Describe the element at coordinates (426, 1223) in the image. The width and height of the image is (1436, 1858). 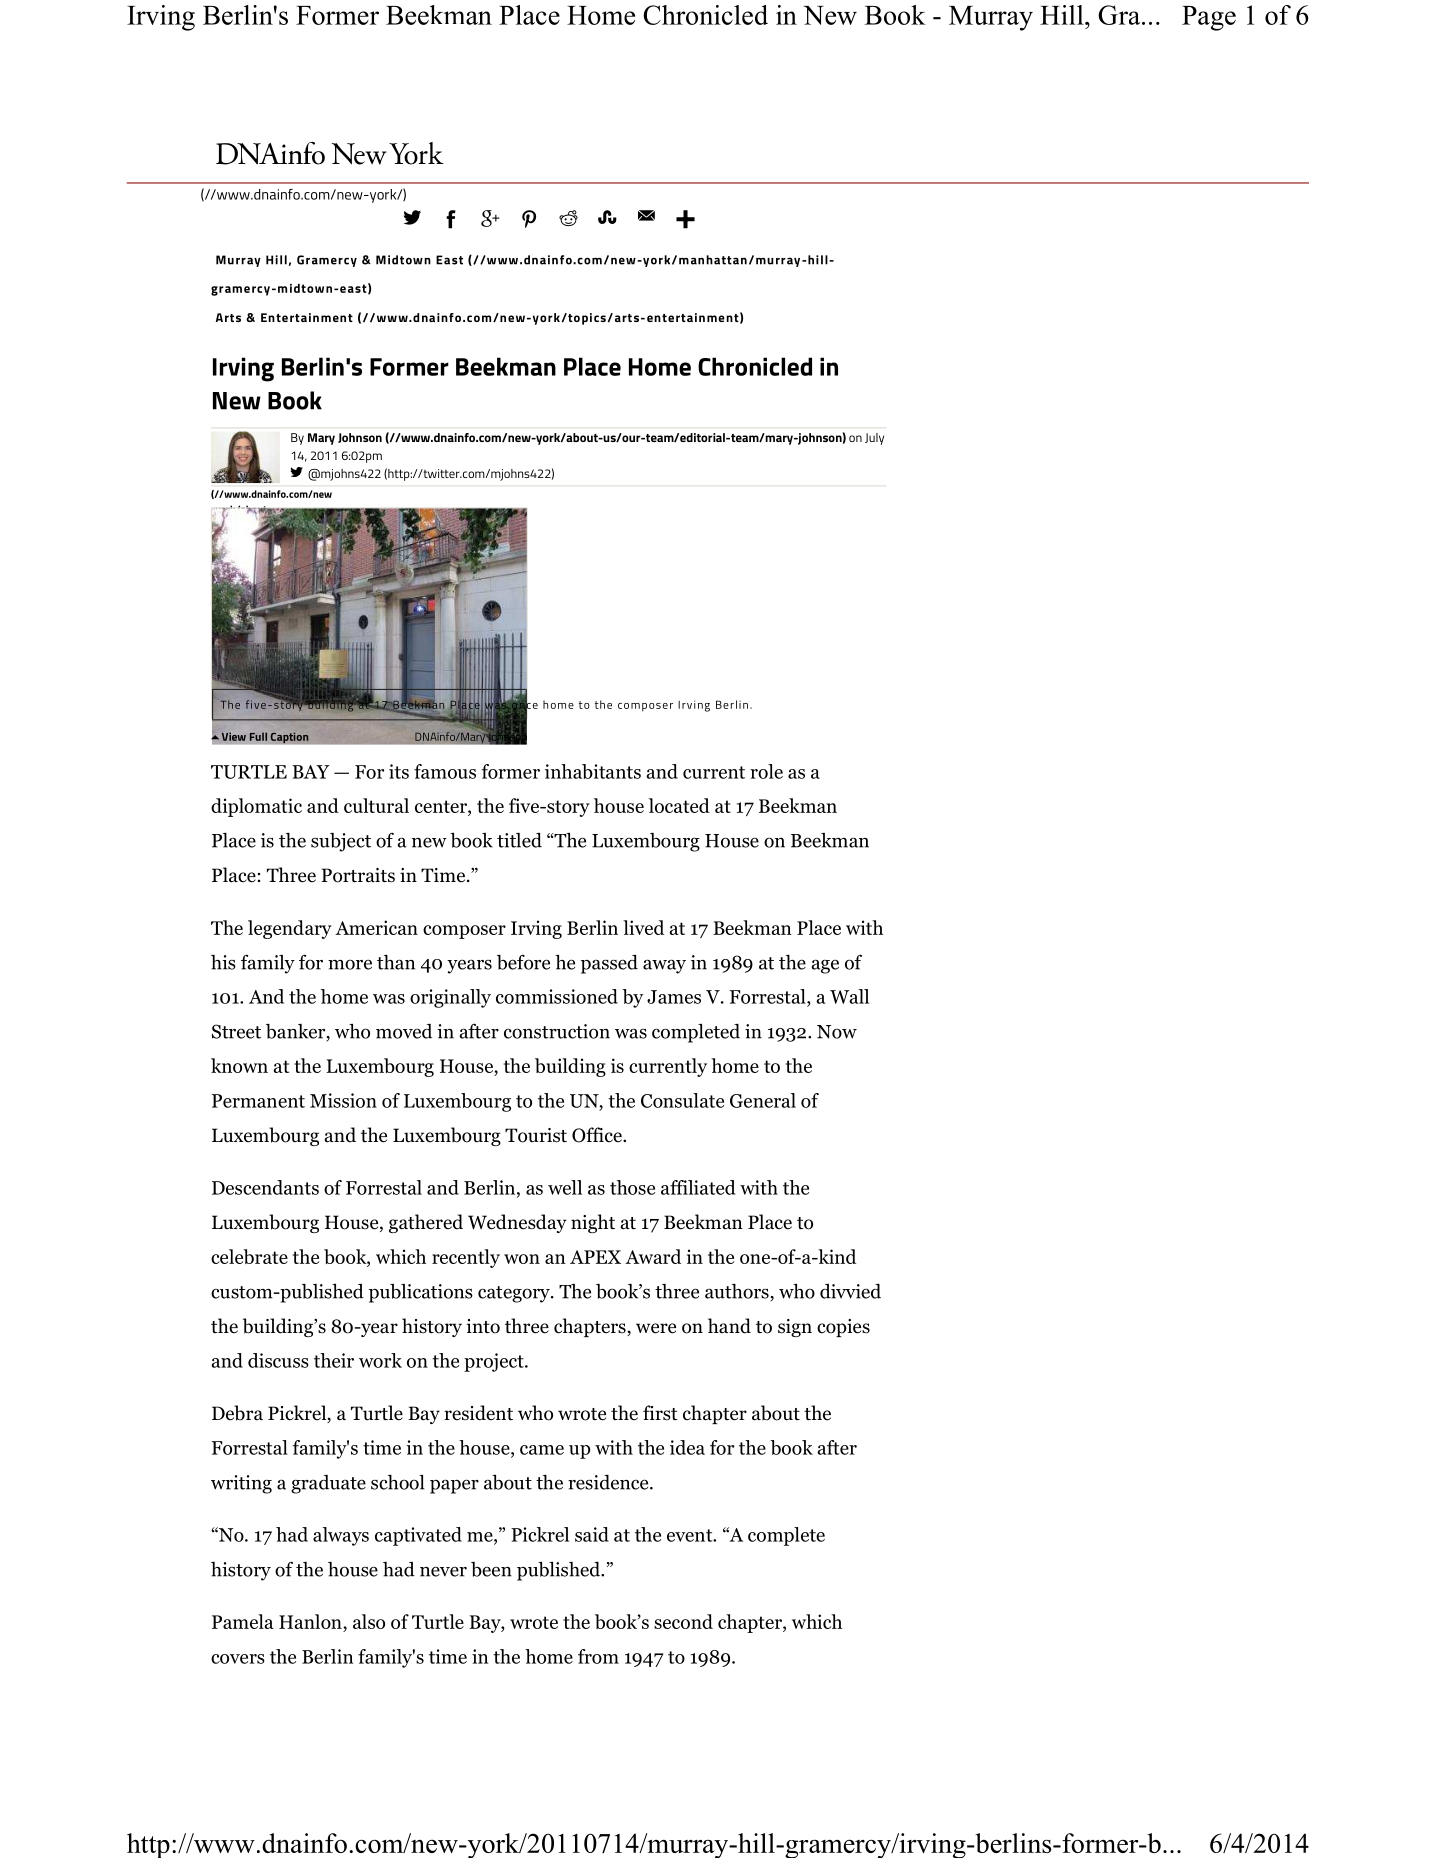
I see `gathered` at that location.
